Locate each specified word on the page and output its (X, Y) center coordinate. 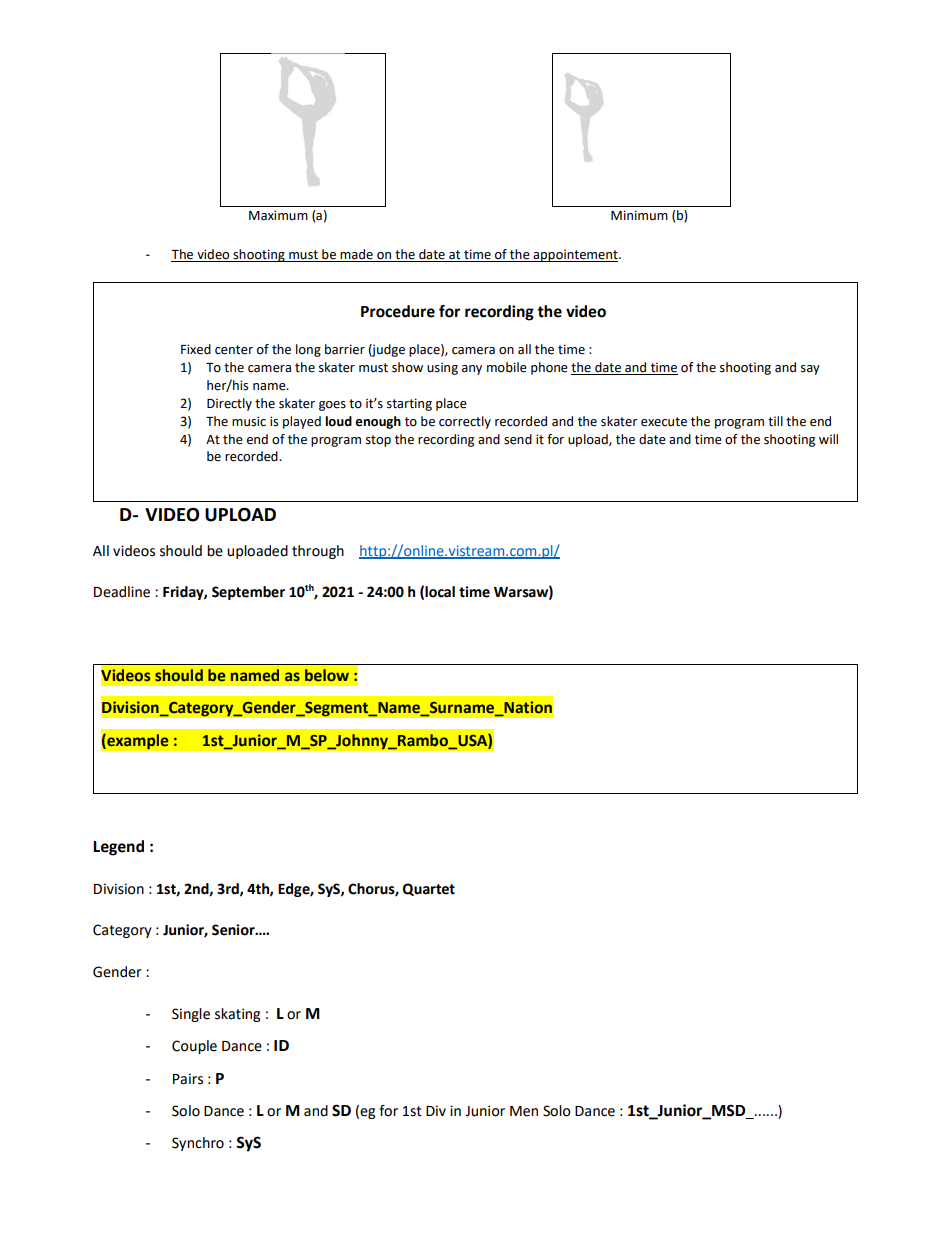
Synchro (198, 1144)
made (357, 255)
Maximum (278, 215)
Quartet (429, 889)
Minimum (639, 215)
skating (237, 1015)
